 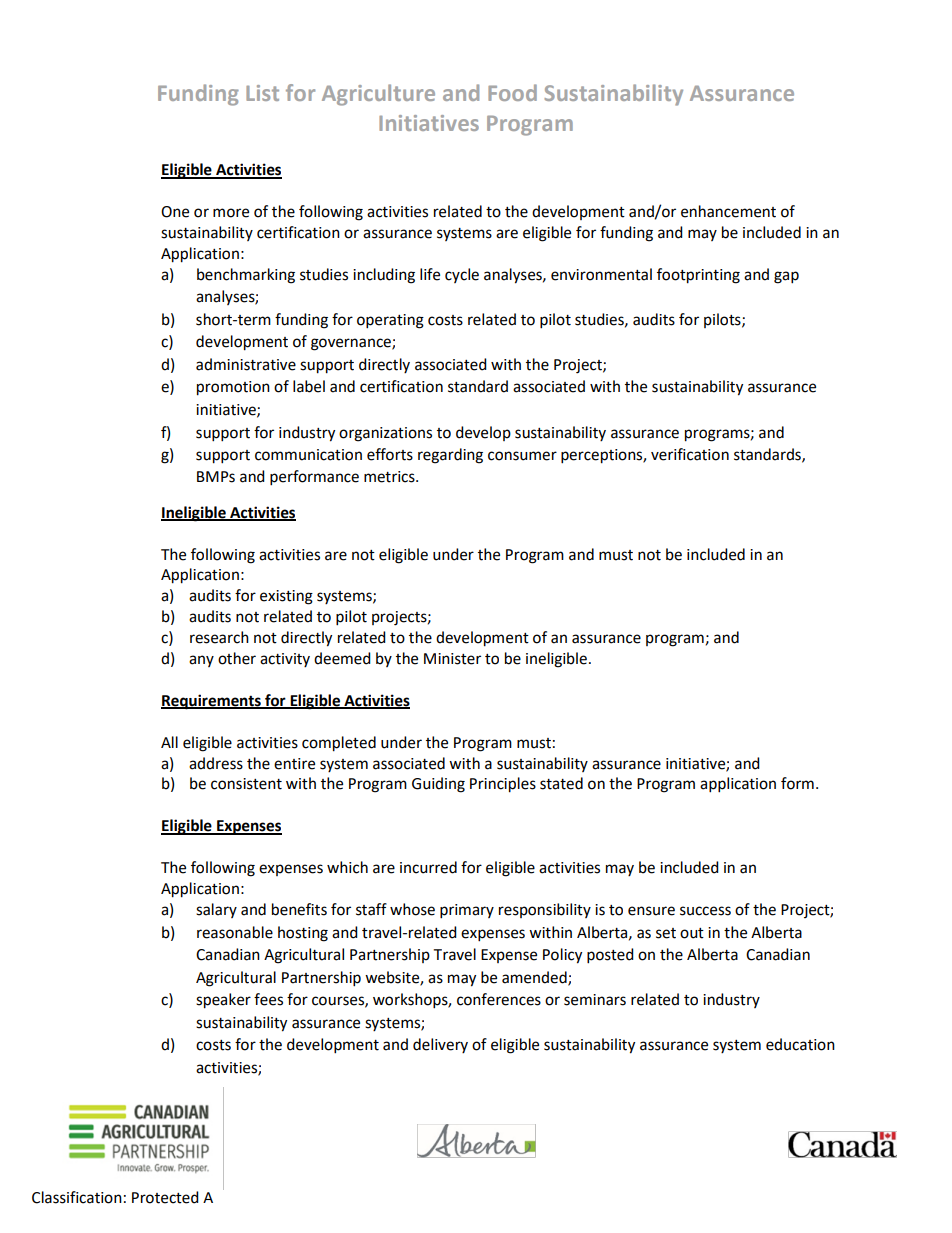 What do you see at coordinates (440, 1045) in the document?
I see `delivery` at bounding box center [440, 1045].
